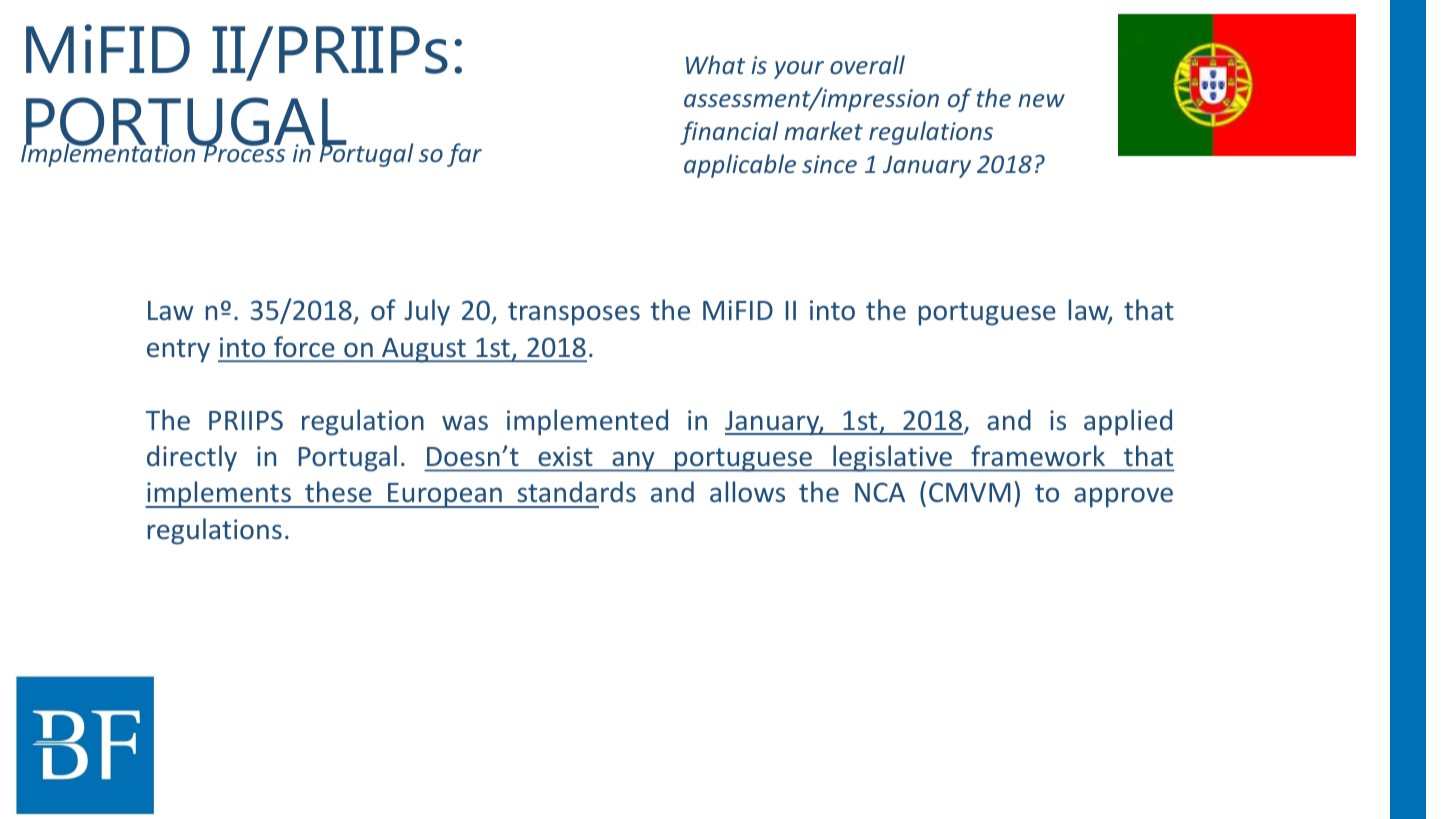  What do you see at coordinates (178, 351) in the screenshot?
I see `entry` at bounding box center [178, 351].
